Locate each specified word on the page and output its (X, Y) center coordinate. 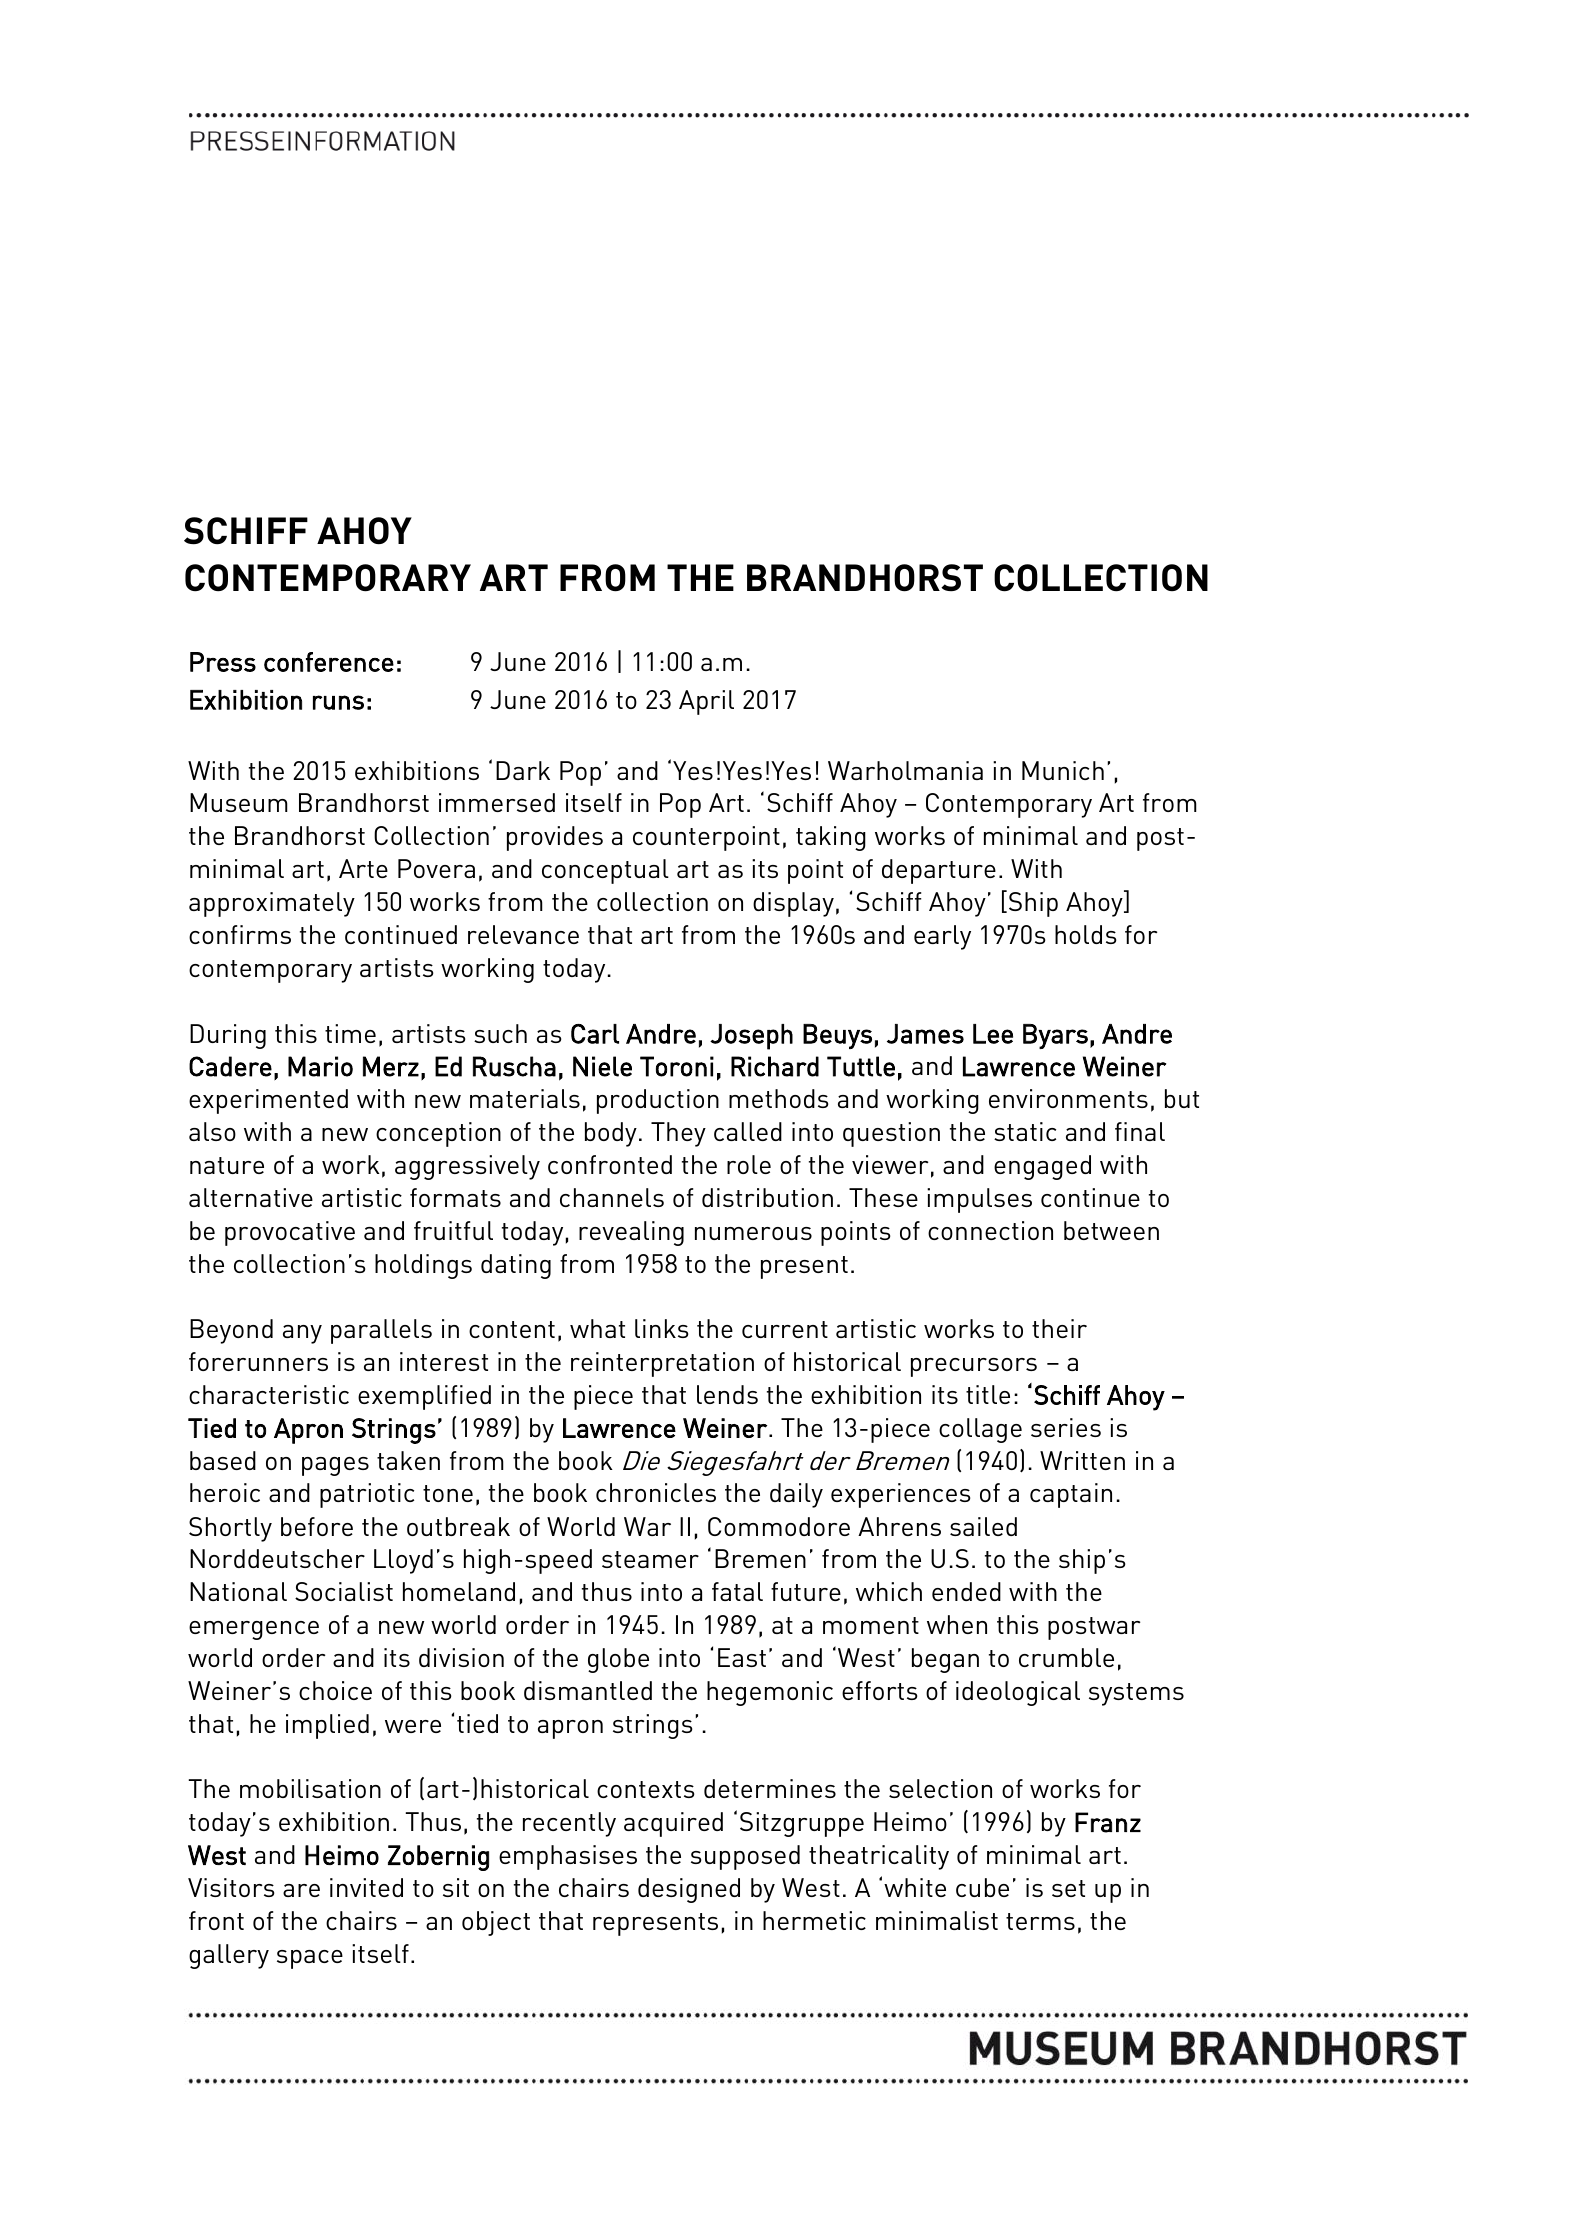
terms (1040, 1921)
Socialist (344, 1591)
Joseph (751, 1037)
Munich (1063, 770)
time (350, 1033)
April (706, 702)
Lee (993, 1034)
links (662, 1328)
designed (689, 1890)
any (302, 1334)
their (1059, 1328)
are (301, 1890)
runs (338, 702)
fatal (737, 1591)
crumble (1066, 1657)
